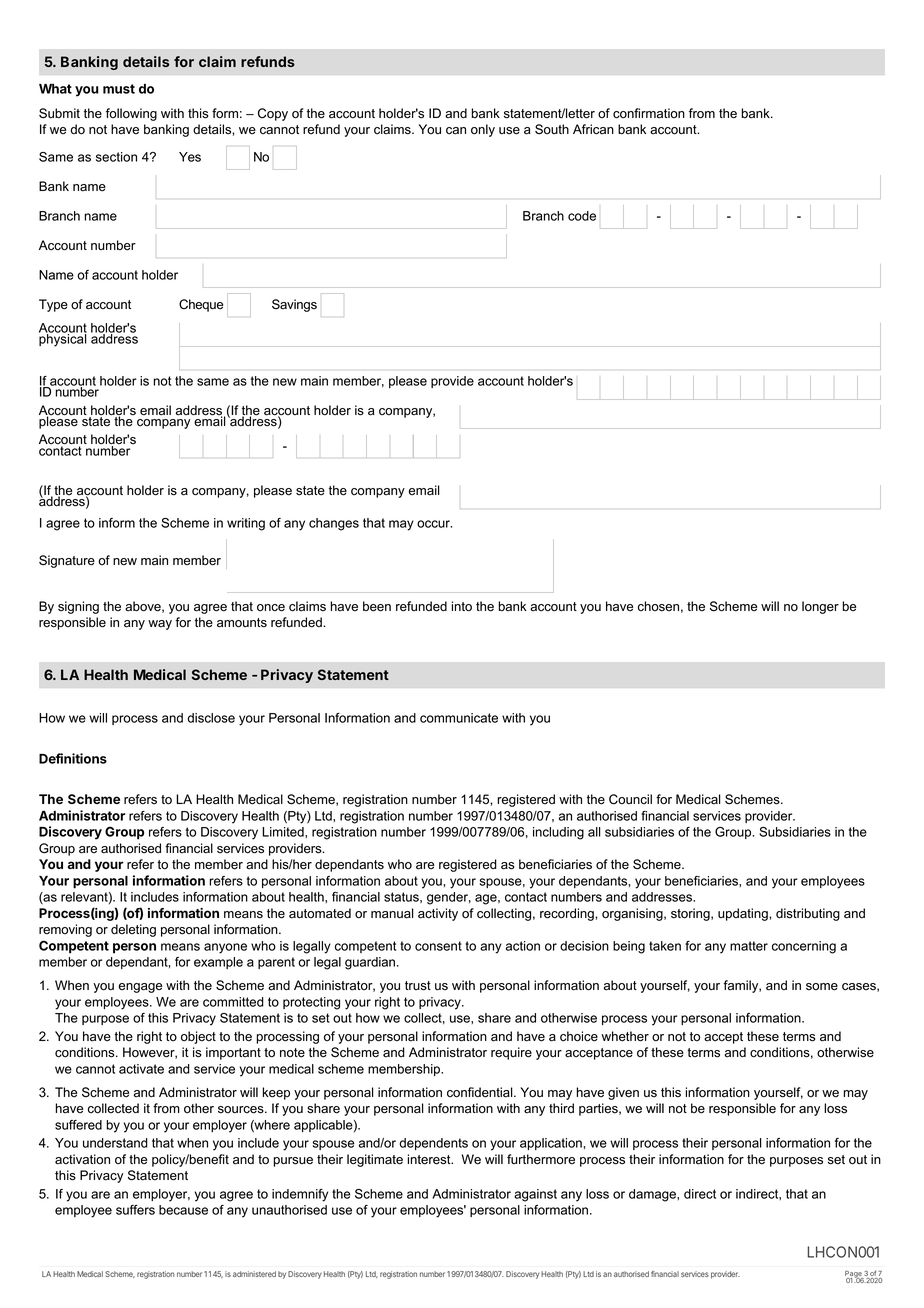 The image size is (924, 1308). Describe the element at coordinates (131, 114) in the page. I see `following` at that location.
